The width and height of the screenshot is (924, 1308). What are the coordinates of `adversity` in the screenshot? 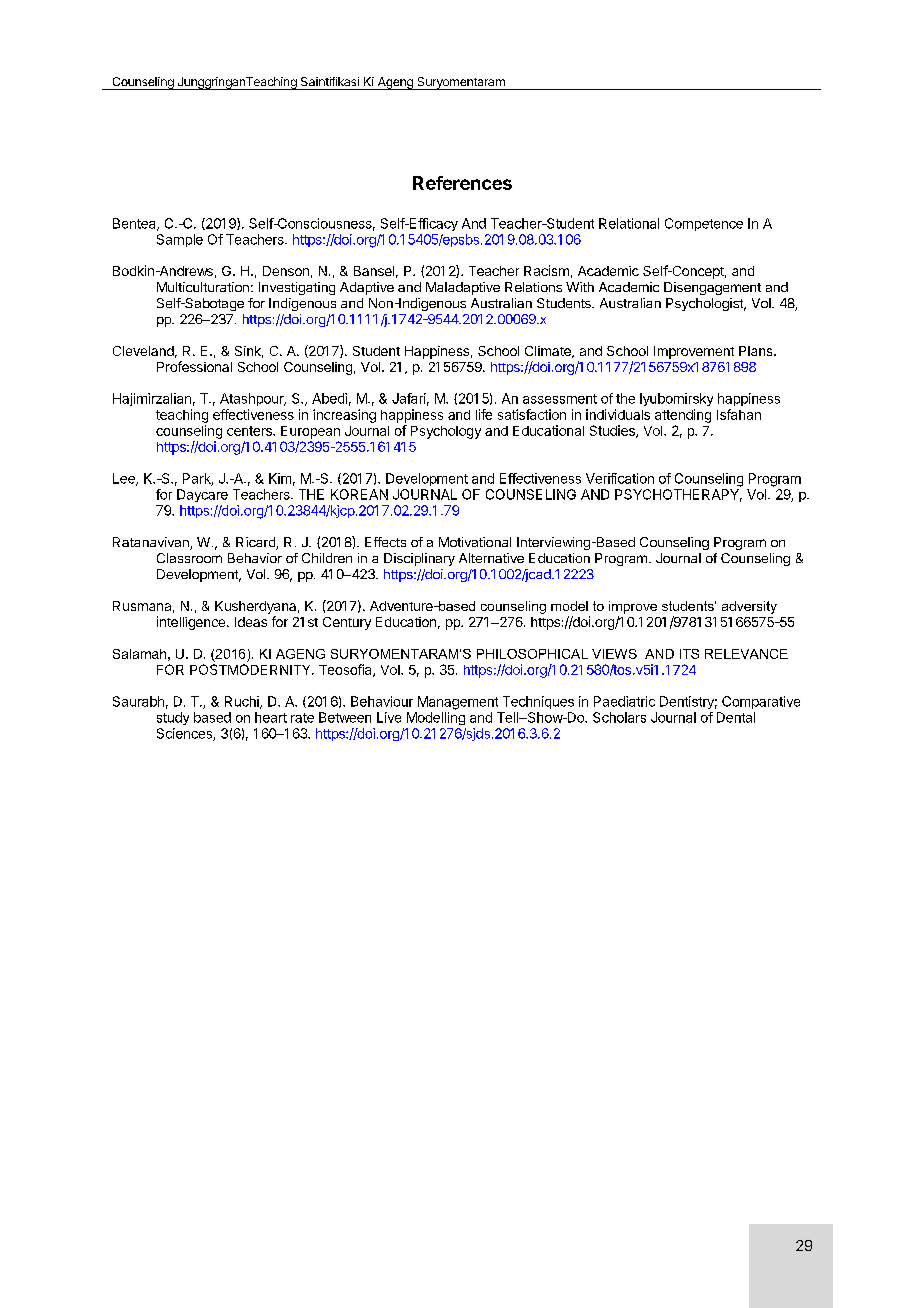 It's located at (749, 607).
